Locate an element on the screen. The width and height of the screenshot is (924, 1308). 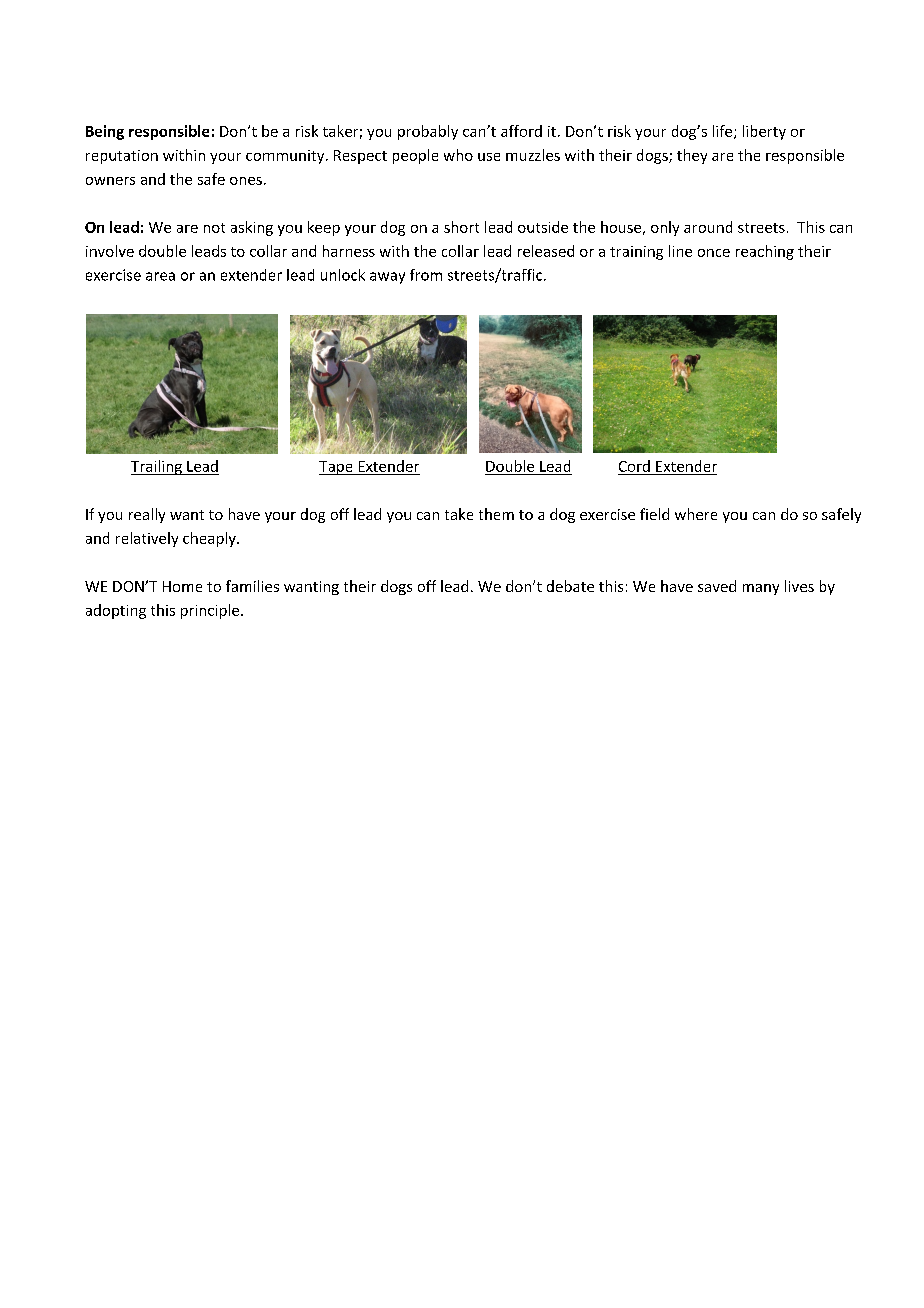
away is located at coordinates (387, 278).
